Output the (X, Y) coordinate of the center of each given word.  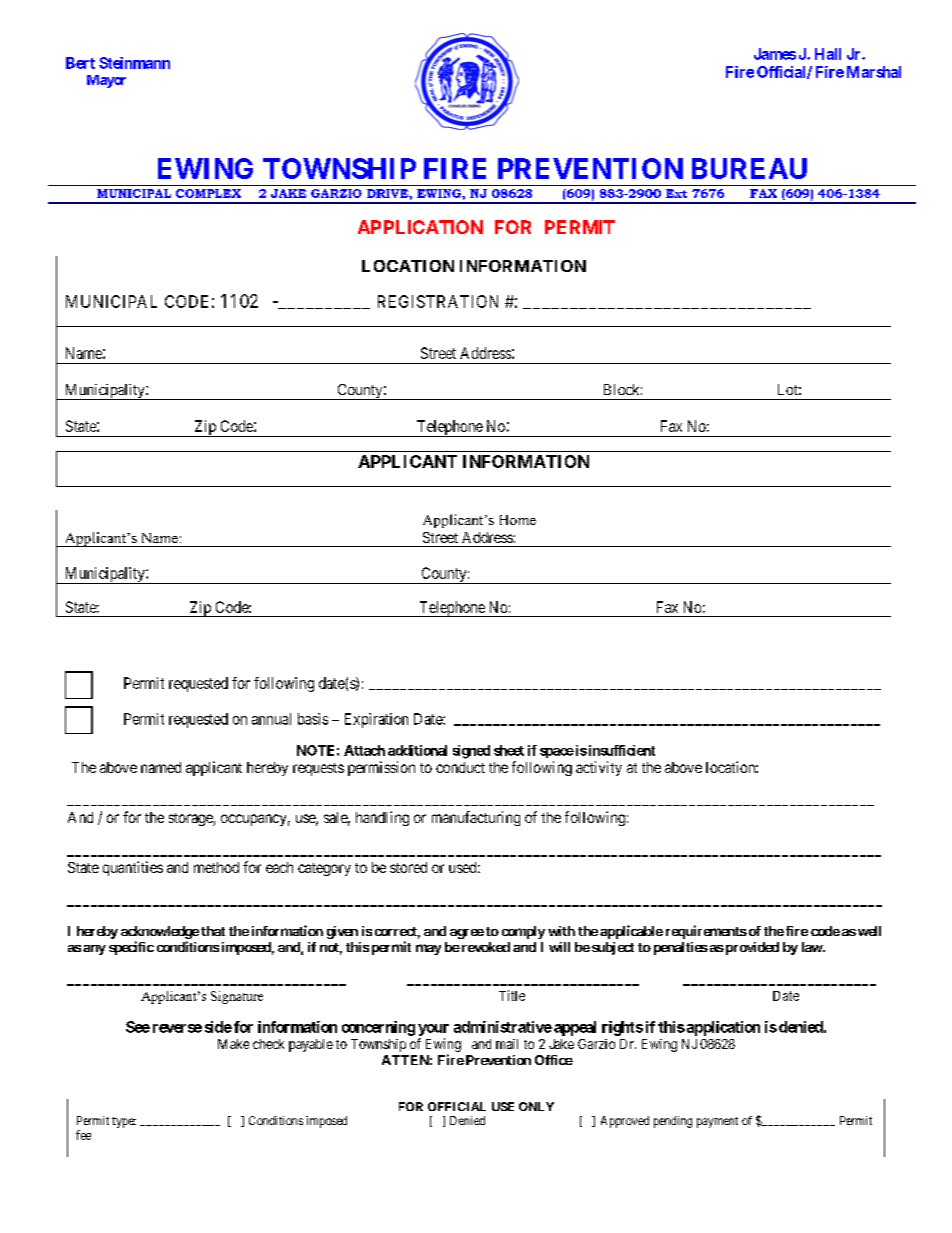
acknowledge (160, 934)
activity (599, 768)
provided (751, 948)
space (557, 753)
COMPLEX (208, 193)
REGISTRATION (438, 301)
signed (471, 752)
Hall (828, 54)
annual (271, 719)
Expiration (376, 720)
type (124, 1122)
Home (518, 520)
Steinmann (134, 63)
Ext (676, 193)
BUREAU (749, 168)
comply (523, 932)
